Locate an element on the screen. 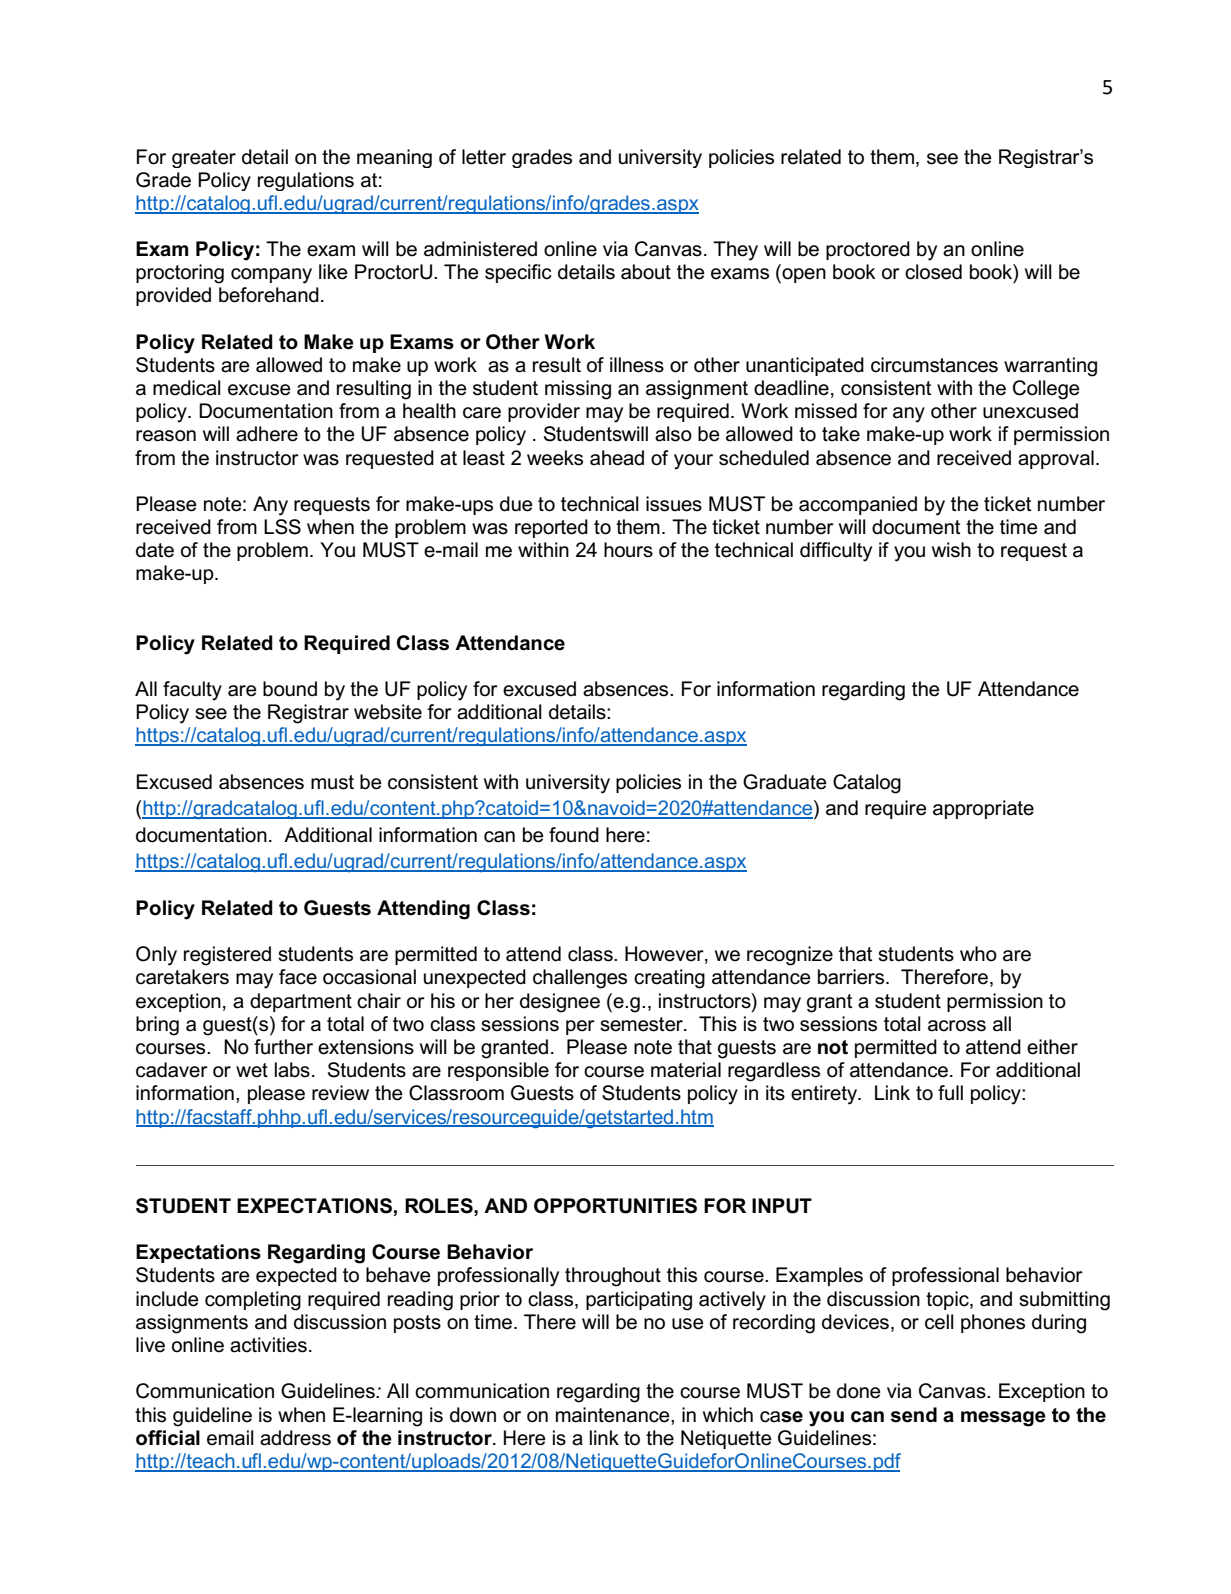 The image size is (1231, 1594). material is located at coordinates (686, 1070).
